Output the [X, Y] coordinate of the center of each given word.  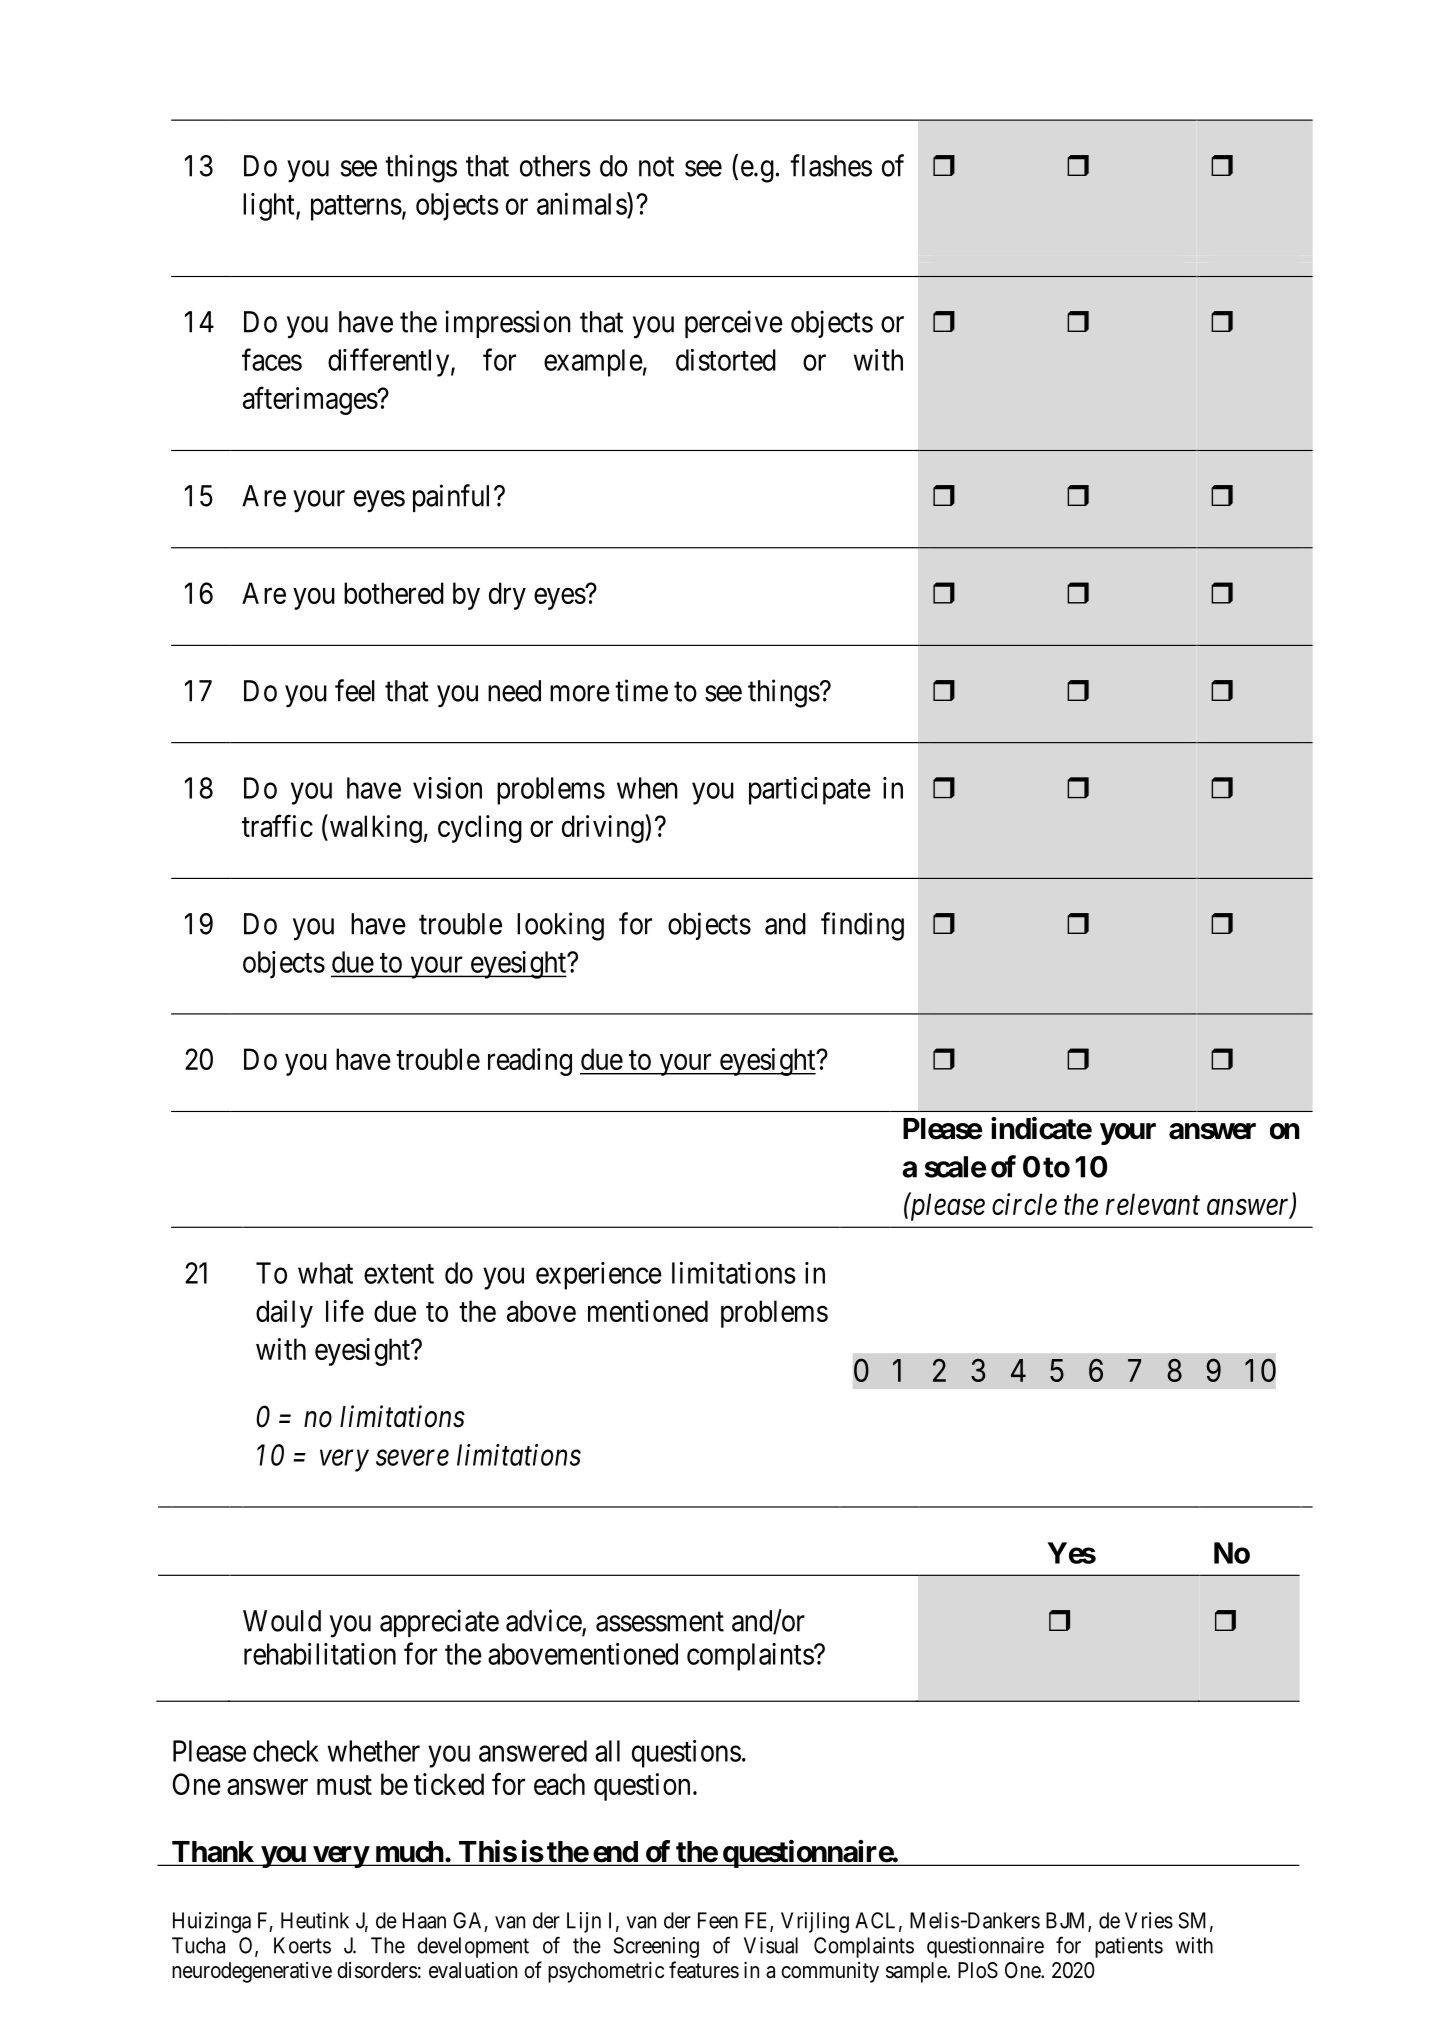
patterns [356, 208]
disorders [377, 1970]
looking [560, 926]
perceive [734, 324]
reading [530, 1062]
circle [1024, 1204]
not [656, 167]
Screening [656, 1947]
